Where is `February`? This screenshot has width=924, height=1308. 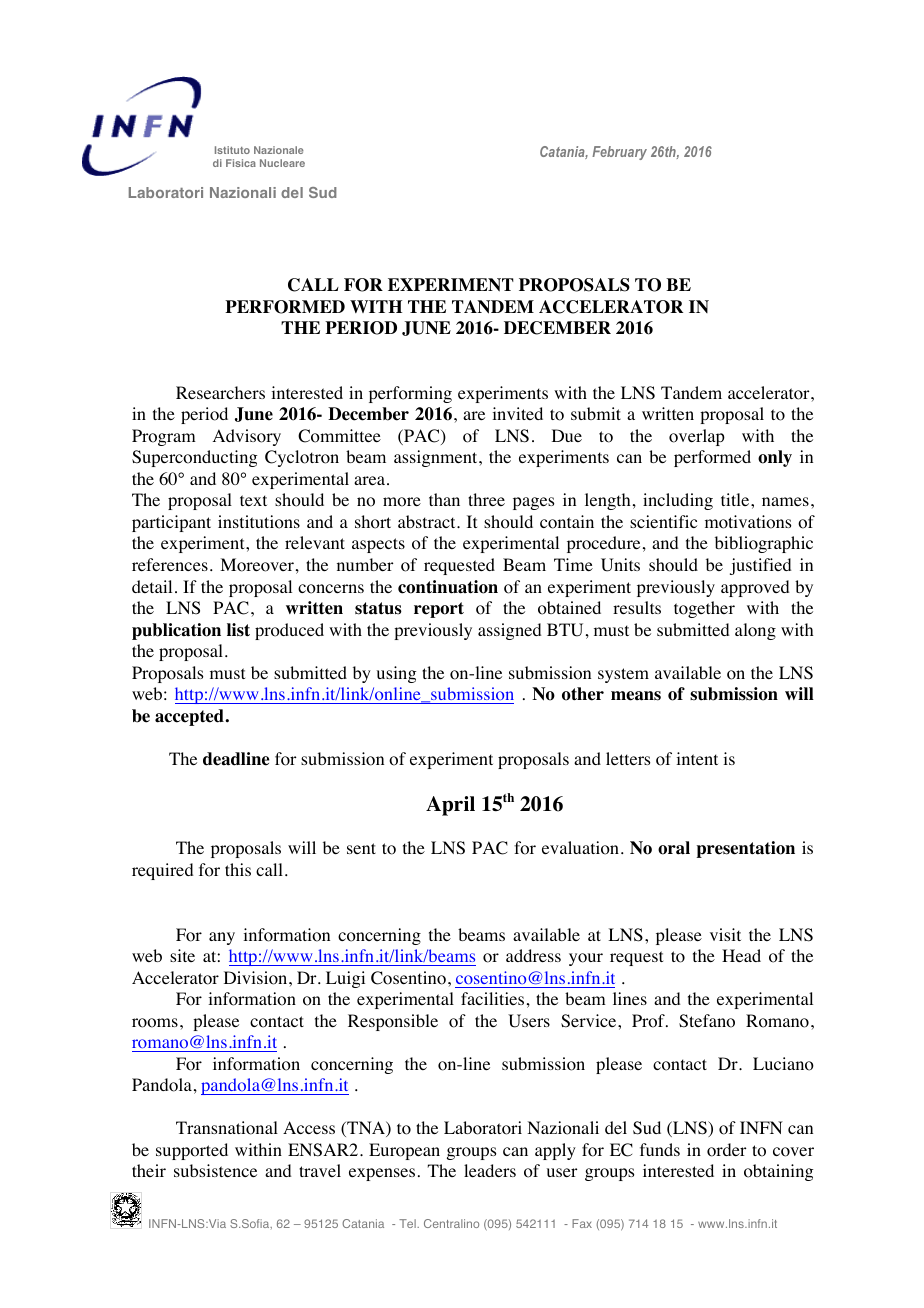 February is located at coordinates (619, 153).
